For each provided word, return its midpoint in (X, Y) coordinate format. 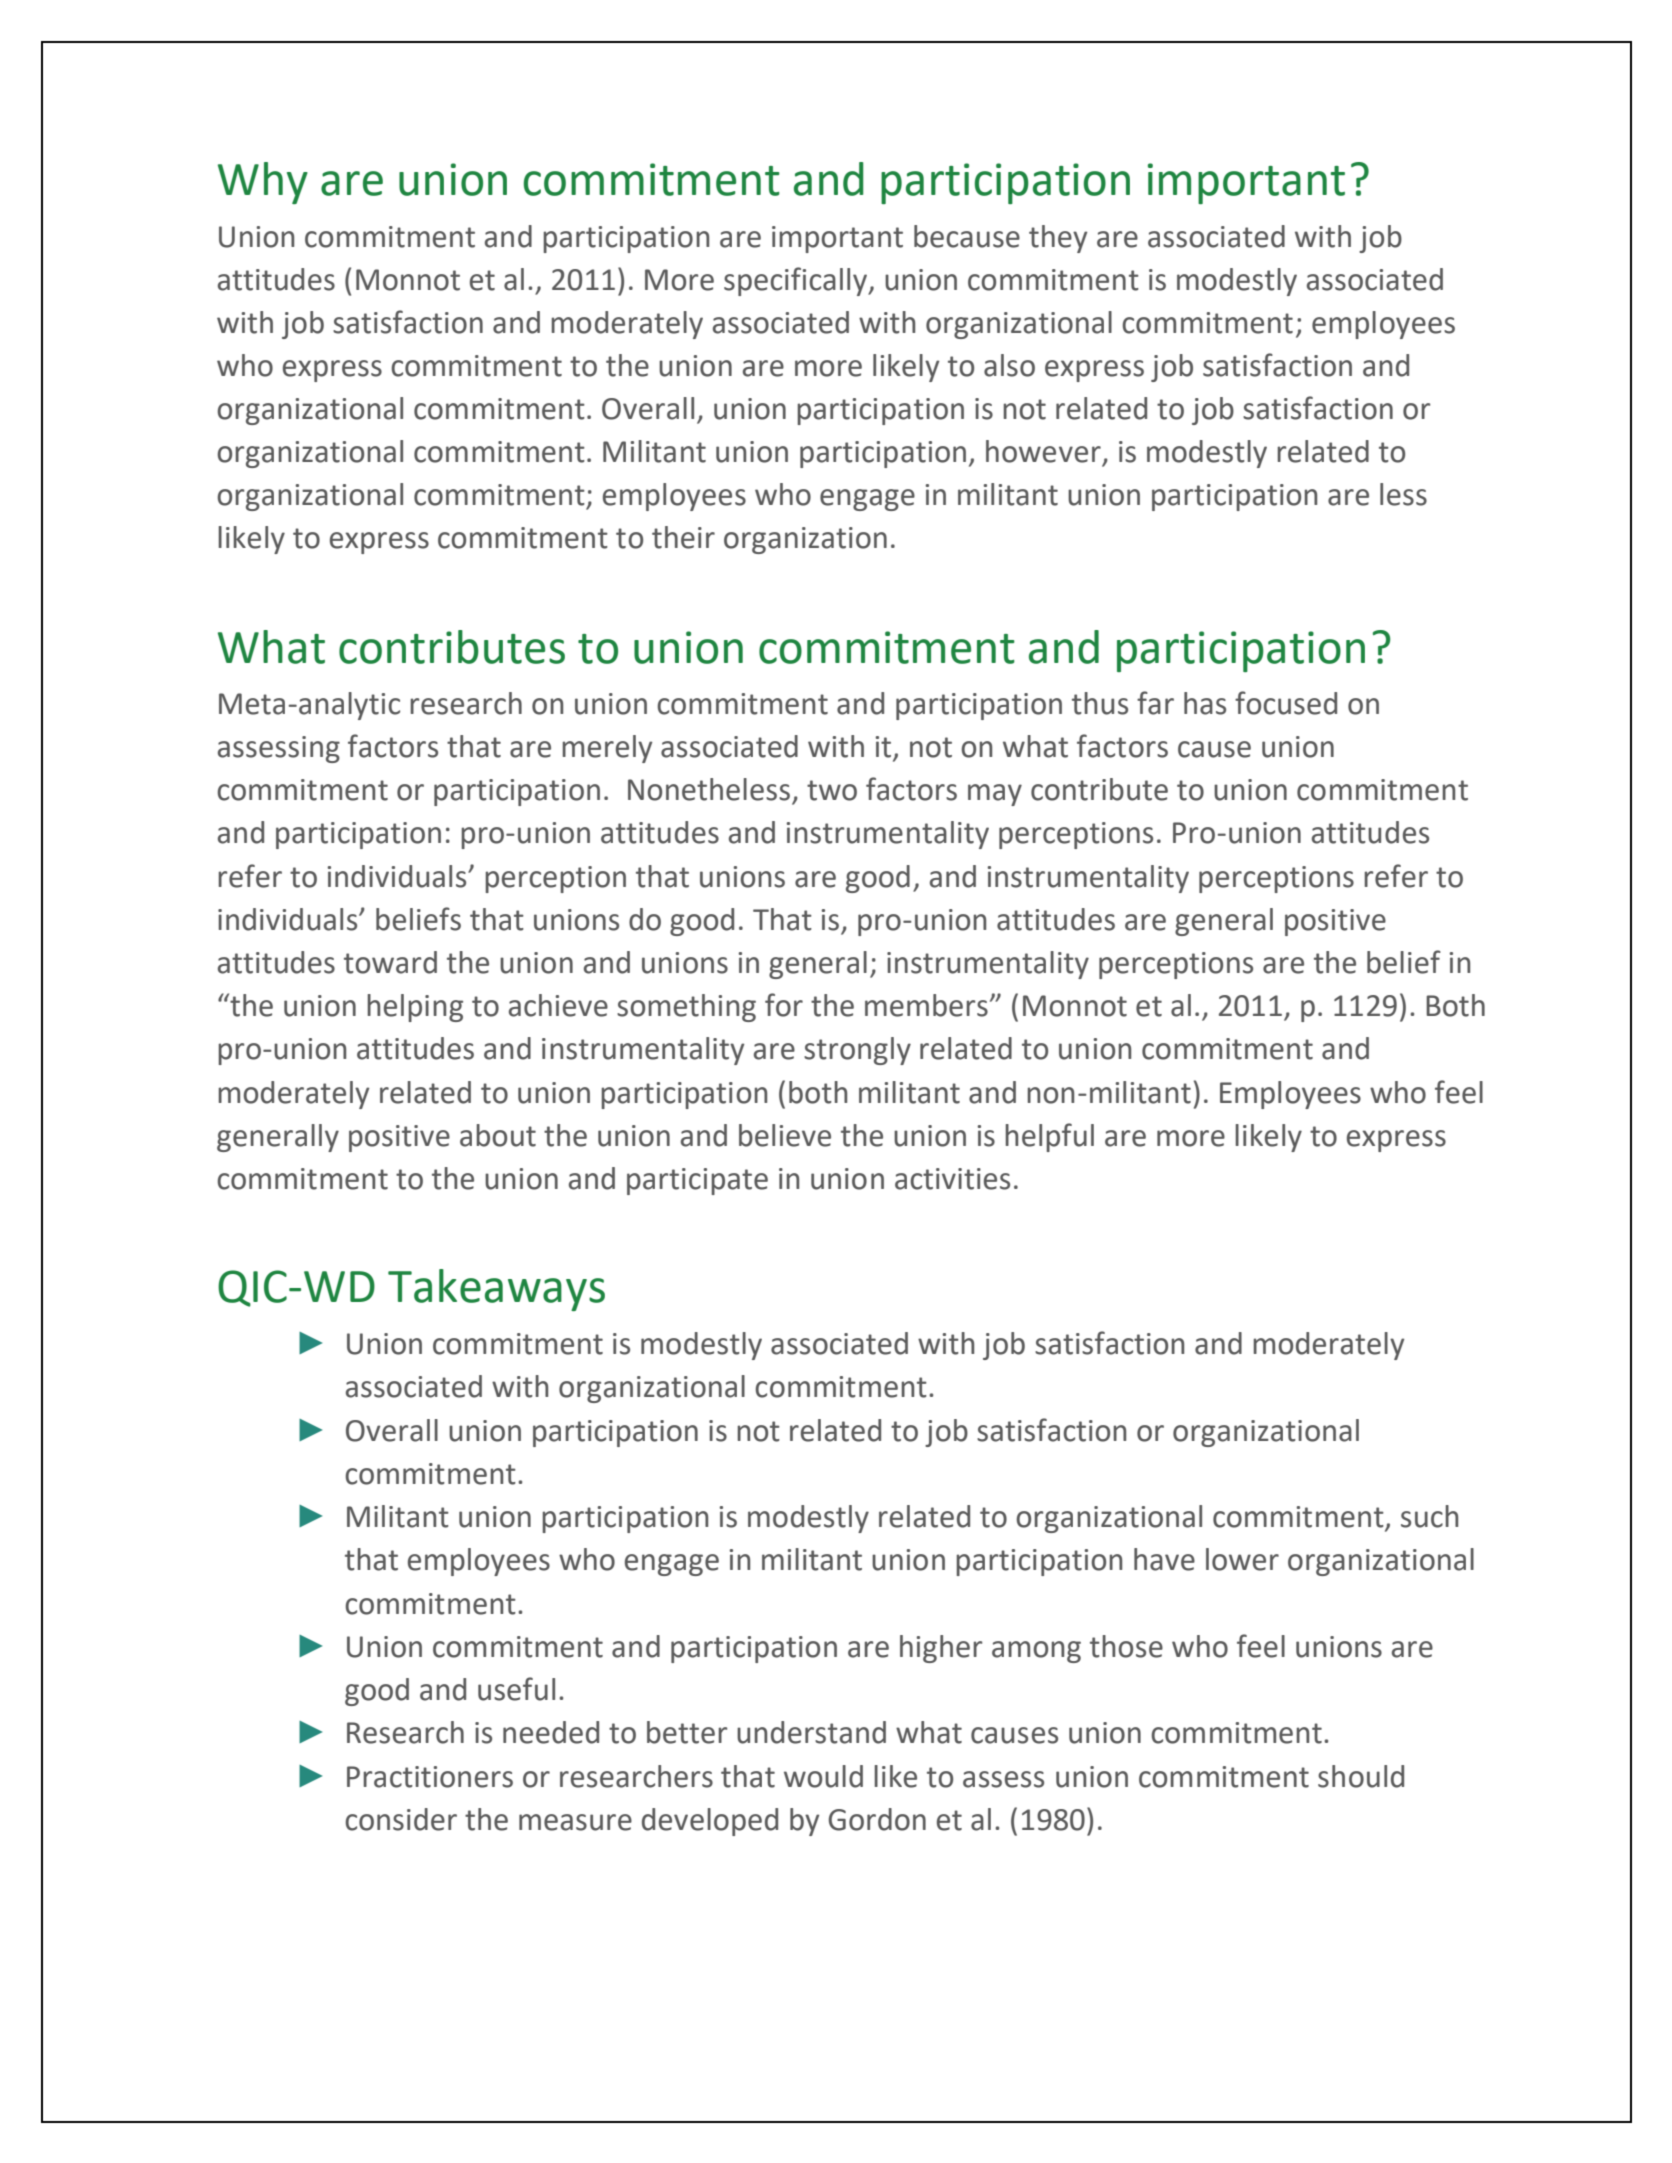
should (1361, 1776)
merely (607, 749)
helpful (1049, 1137)
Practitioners (430, 1777)
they (1058, 239)
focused (1286, 703)
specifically (797, 281)
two (832, 790)
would (823, 1776)
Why (263, 183)
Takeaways (496, 1290)
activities (952, 1179)
